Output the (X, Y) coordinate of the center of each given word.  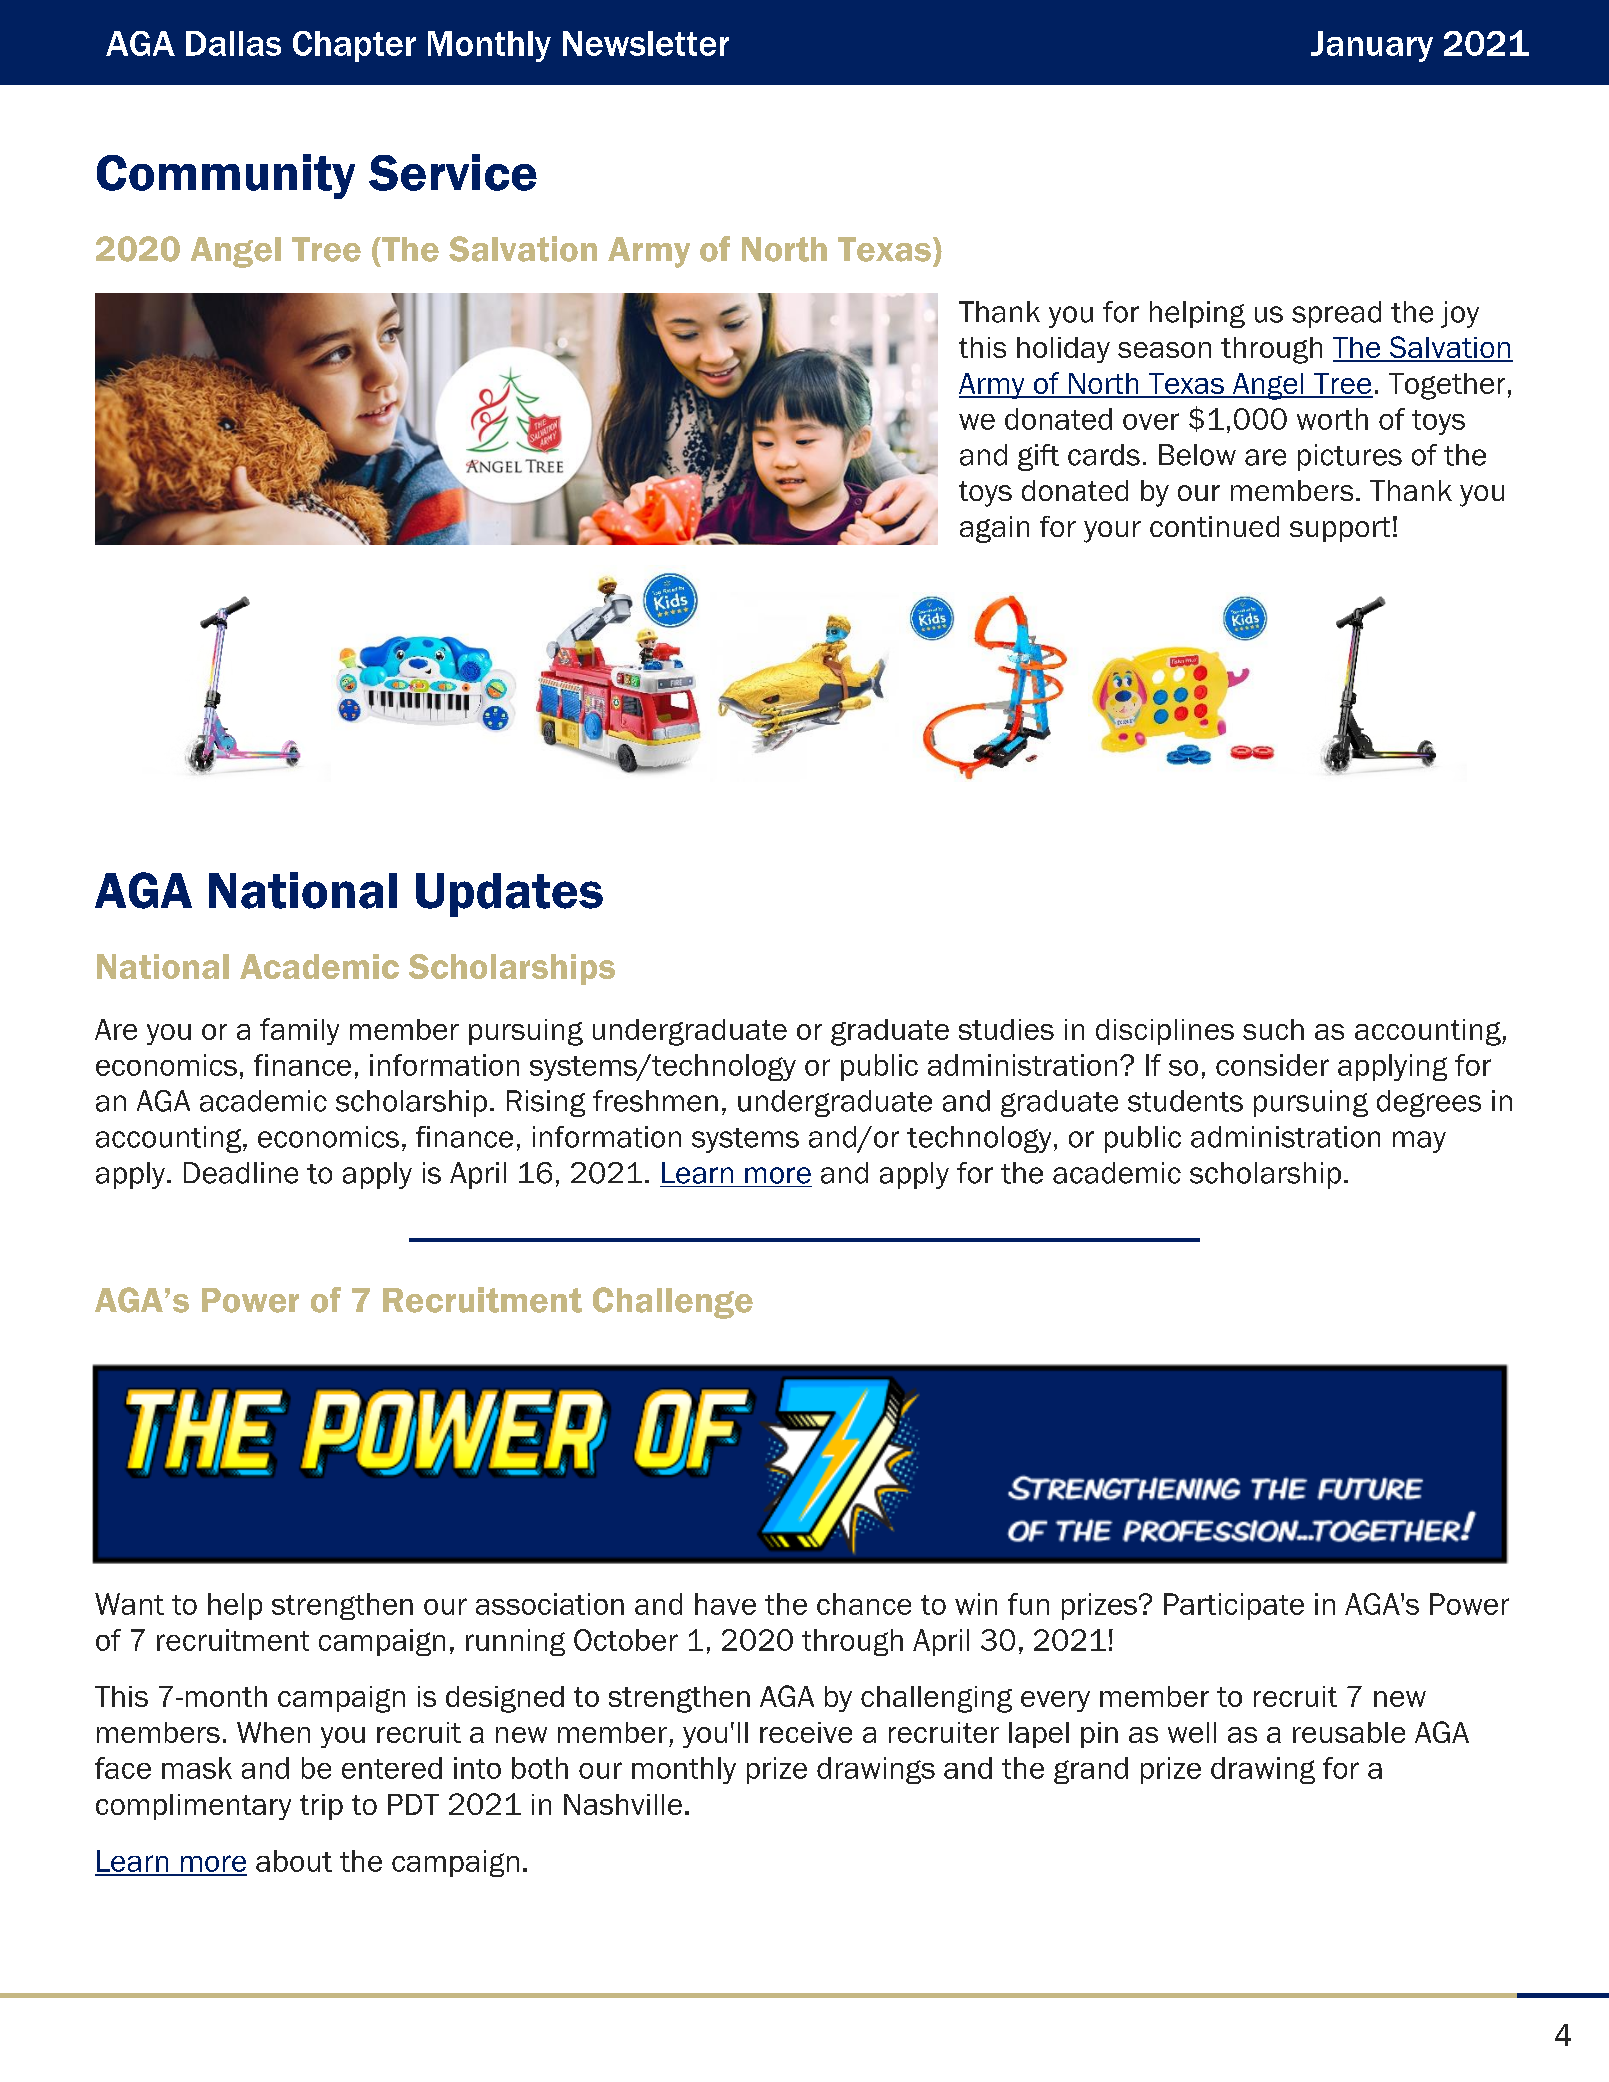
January (1372, 46)
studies (1006, 1029)
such (1273, 1029)
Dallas (233, 43)
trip (321, 1807)
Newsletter (646, 43)
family (299, 1031)
